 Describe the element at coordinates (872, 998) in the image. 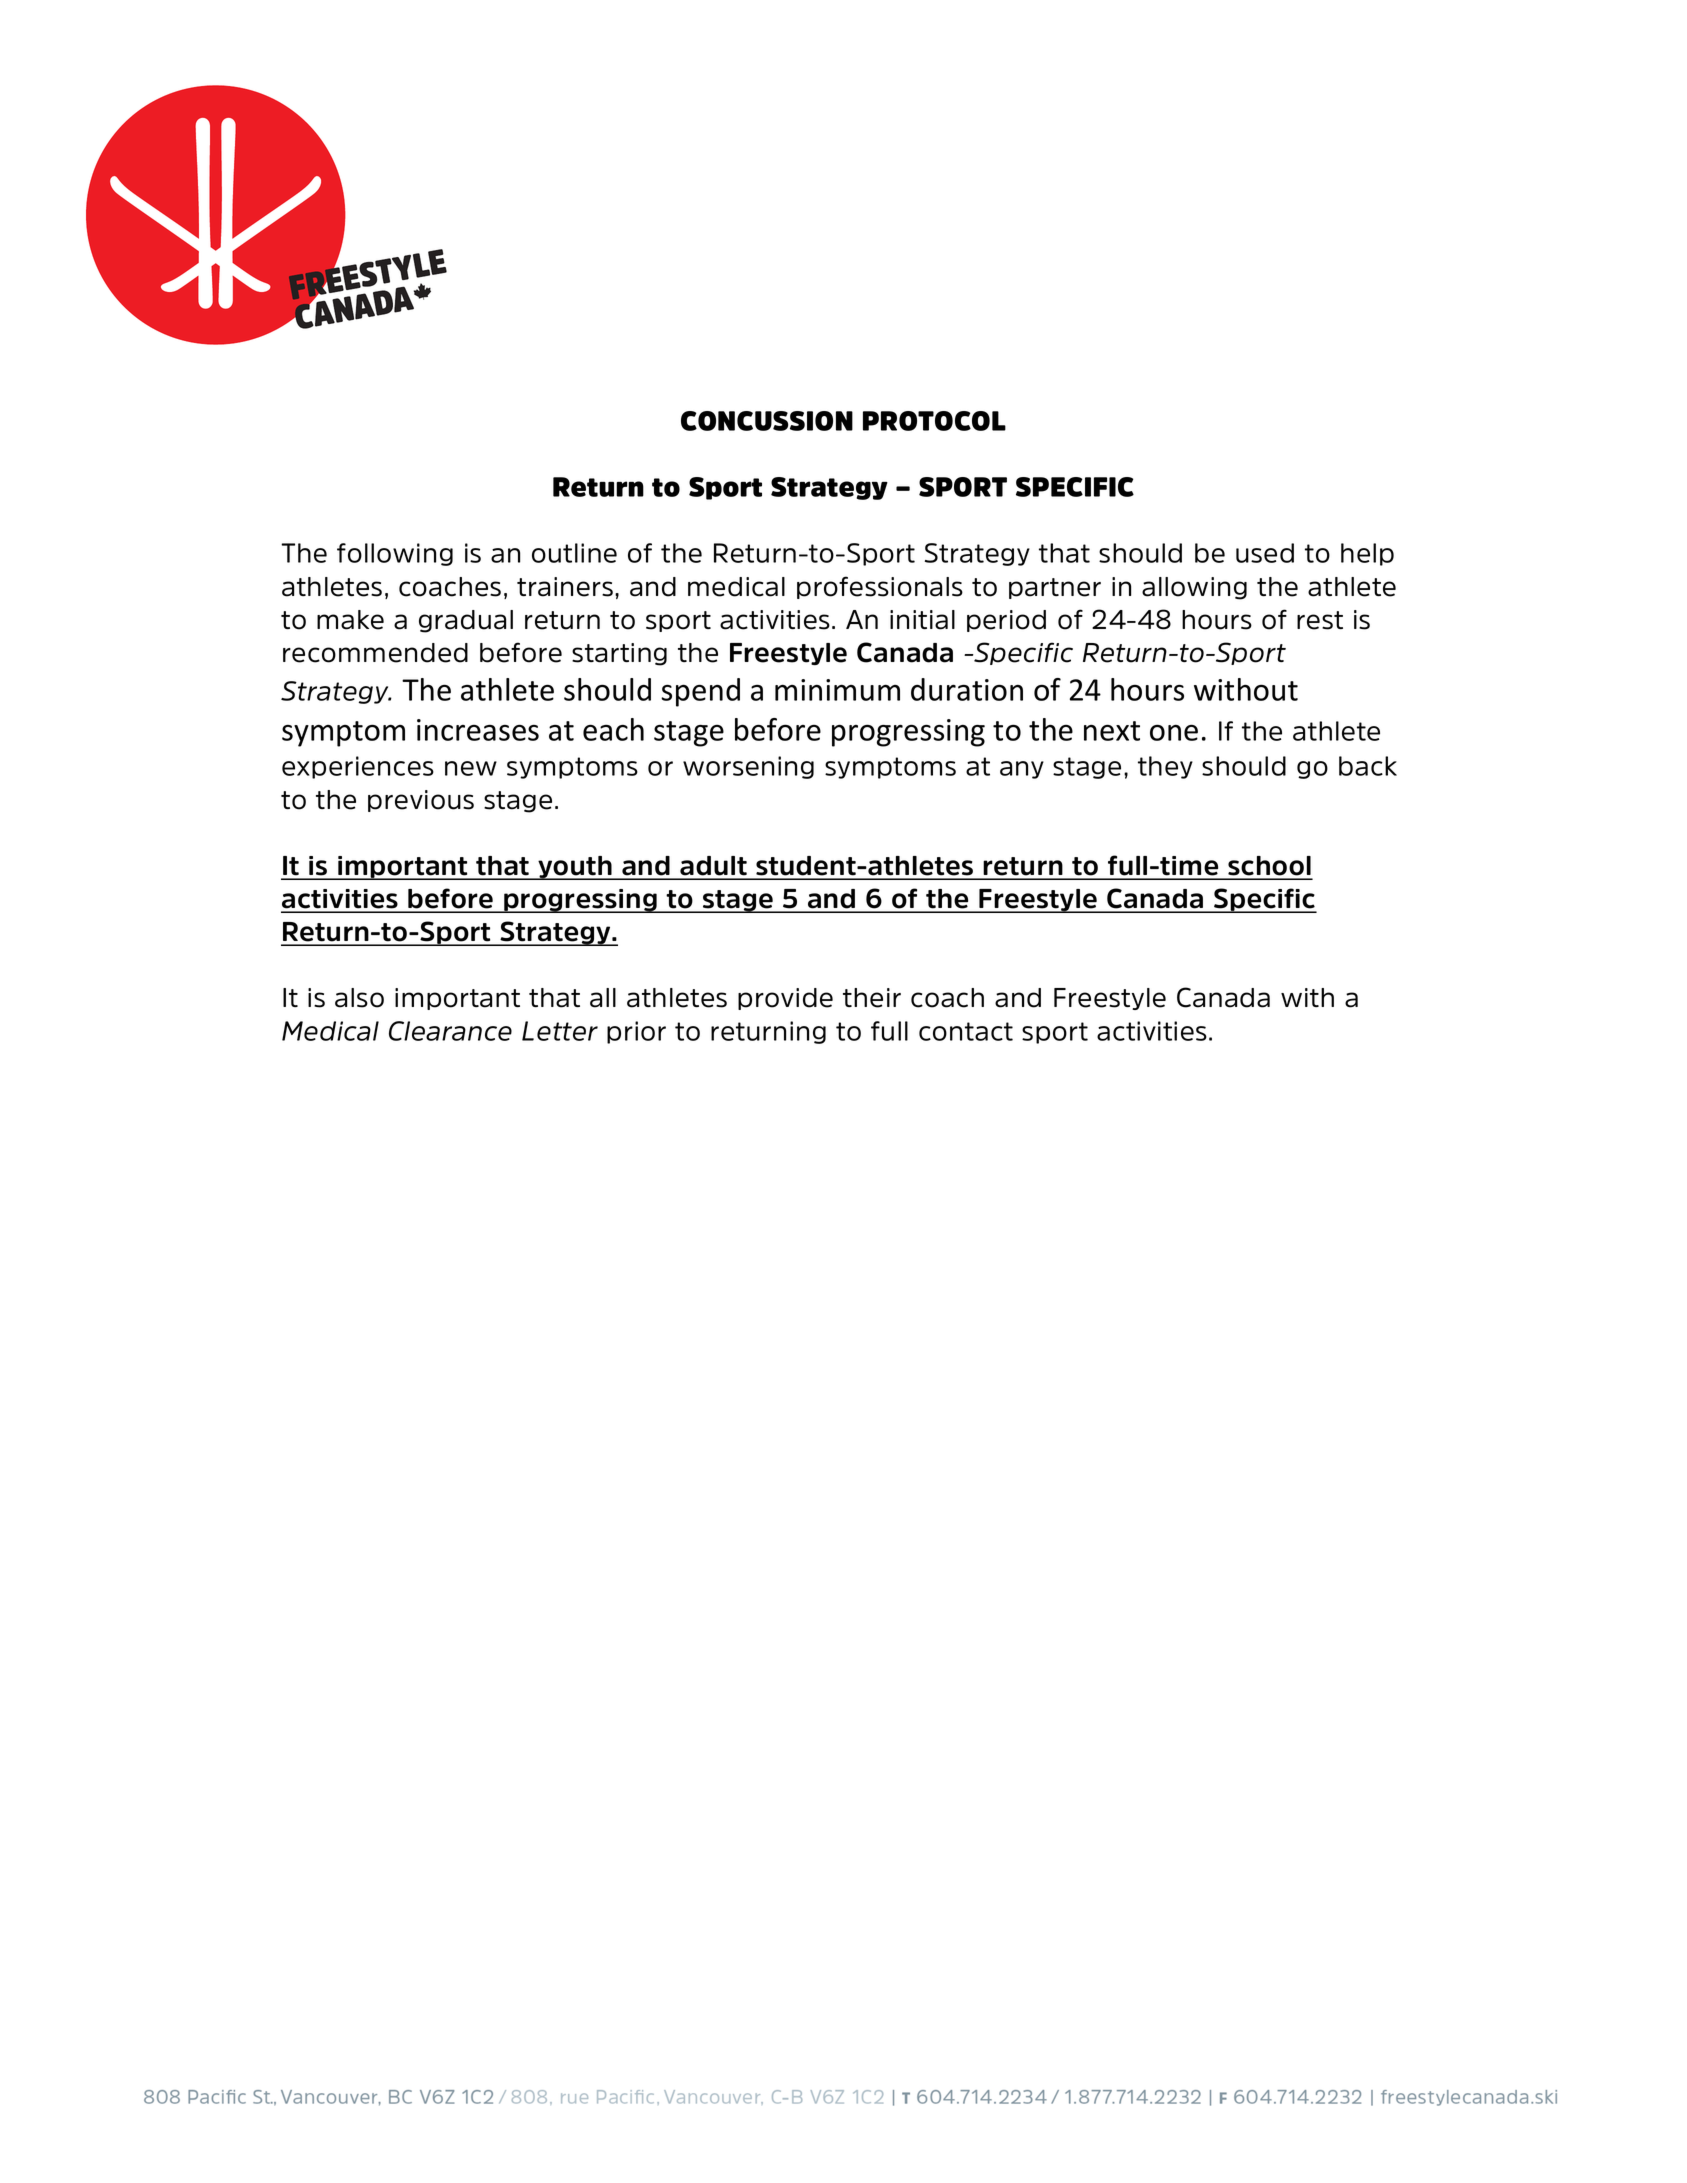

I see `their` at that location.
